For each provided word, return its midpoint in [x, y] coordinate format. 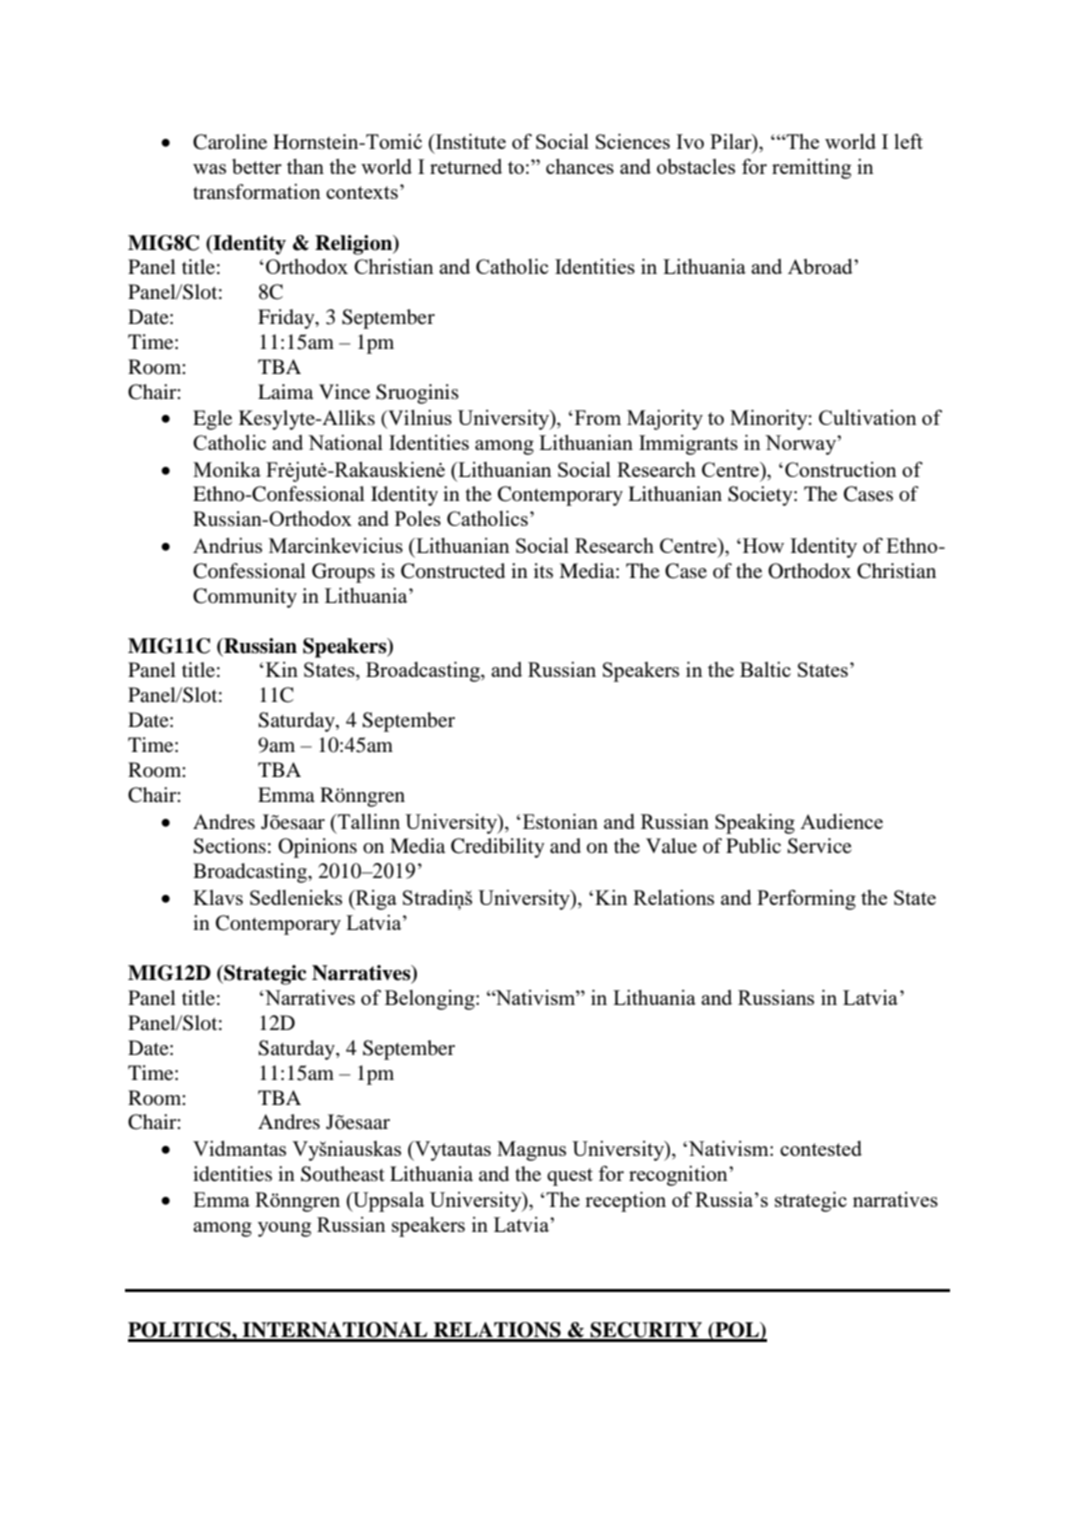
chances [580, 166]
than [305, 166]
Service [819, 846]
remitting [811, 169]
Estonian [559, 821]
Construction [841, 469]
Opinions [317, 848]
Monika [227, 469]
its [543, 570]
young [284, 1229]
